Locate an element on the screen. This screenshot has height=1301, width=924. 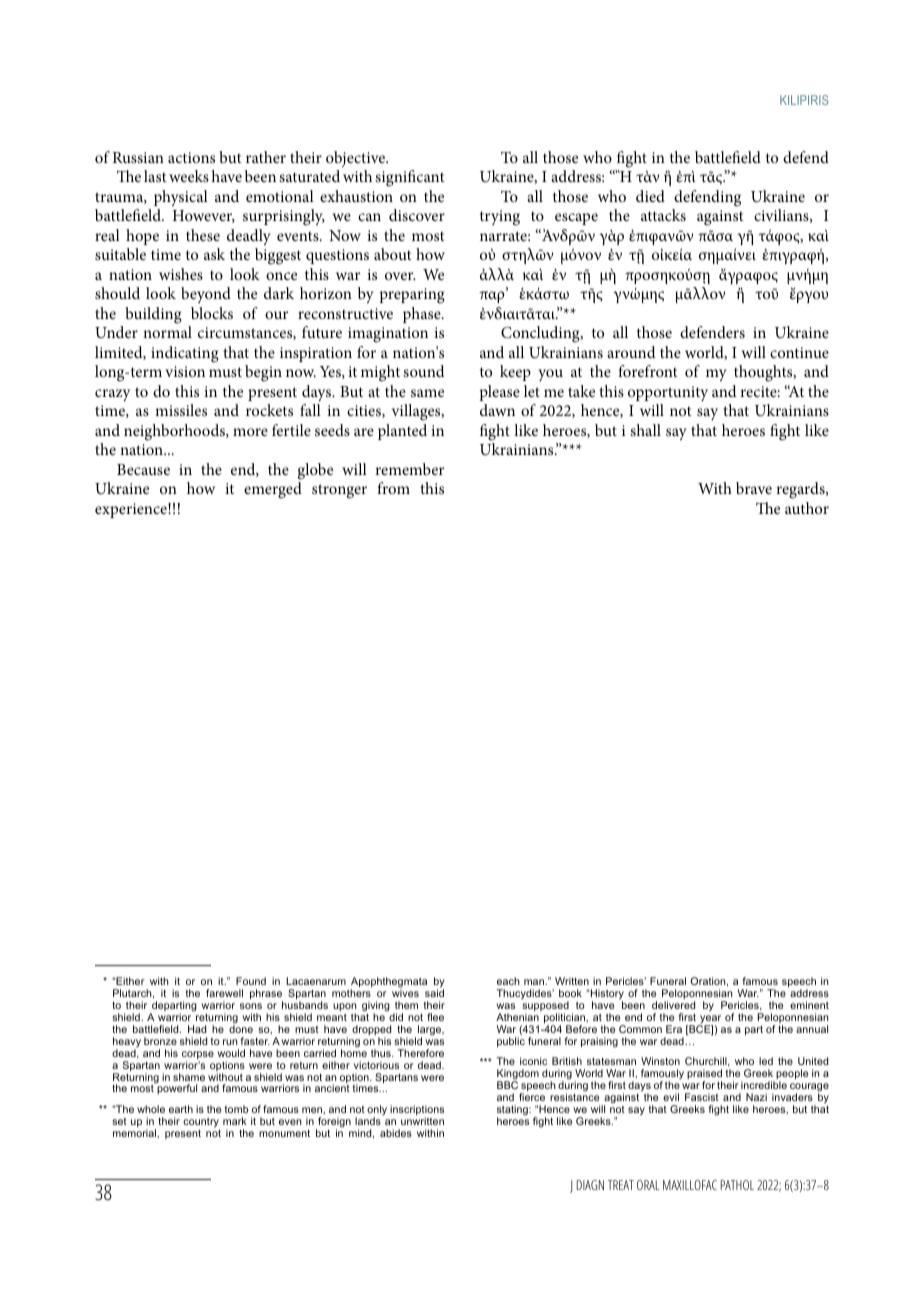
weeks is located at coordinates (189, 176).
